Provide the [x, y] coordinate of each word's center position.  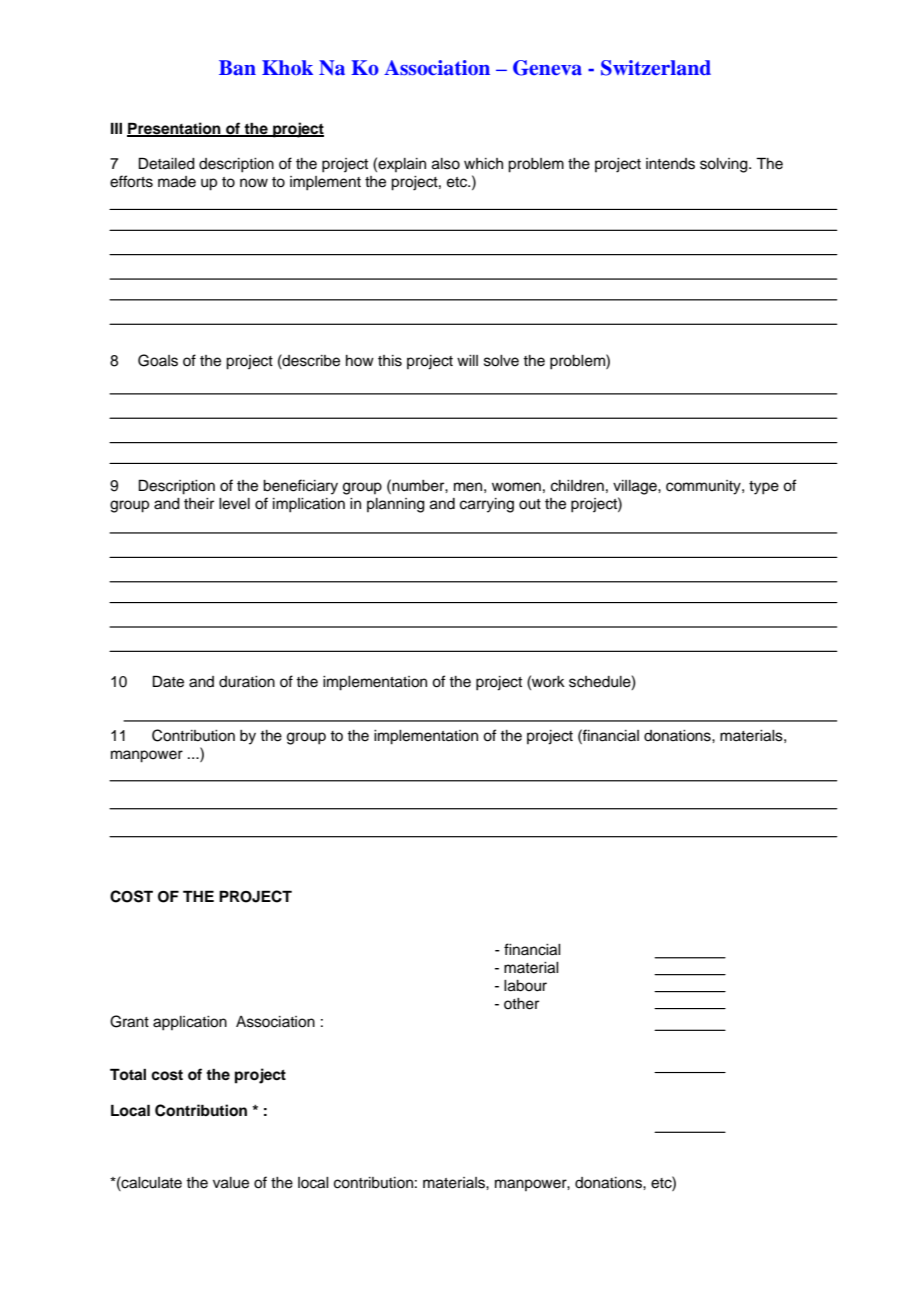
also [446, 164]
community [704, 487]
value [231, 1183]
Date [168, 681]
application [190, 1023]
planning [396, 505]
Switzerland [656, 68]
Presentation [175, 129]
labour [525, 986]
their [199, 504]
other [521, 1004]
